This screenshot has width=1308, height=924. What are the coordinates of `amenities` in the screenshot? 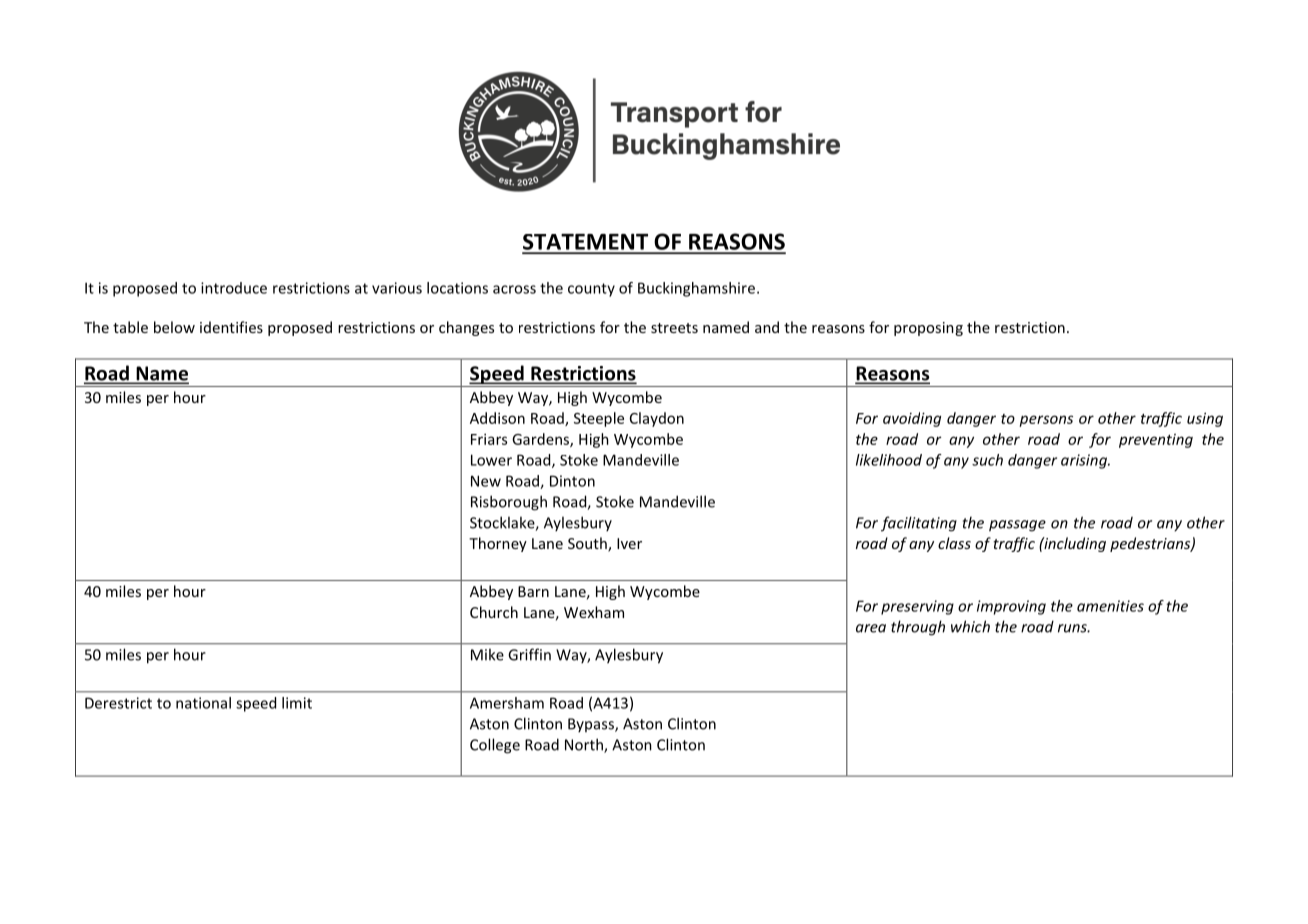 It's located at (1110, 606).
